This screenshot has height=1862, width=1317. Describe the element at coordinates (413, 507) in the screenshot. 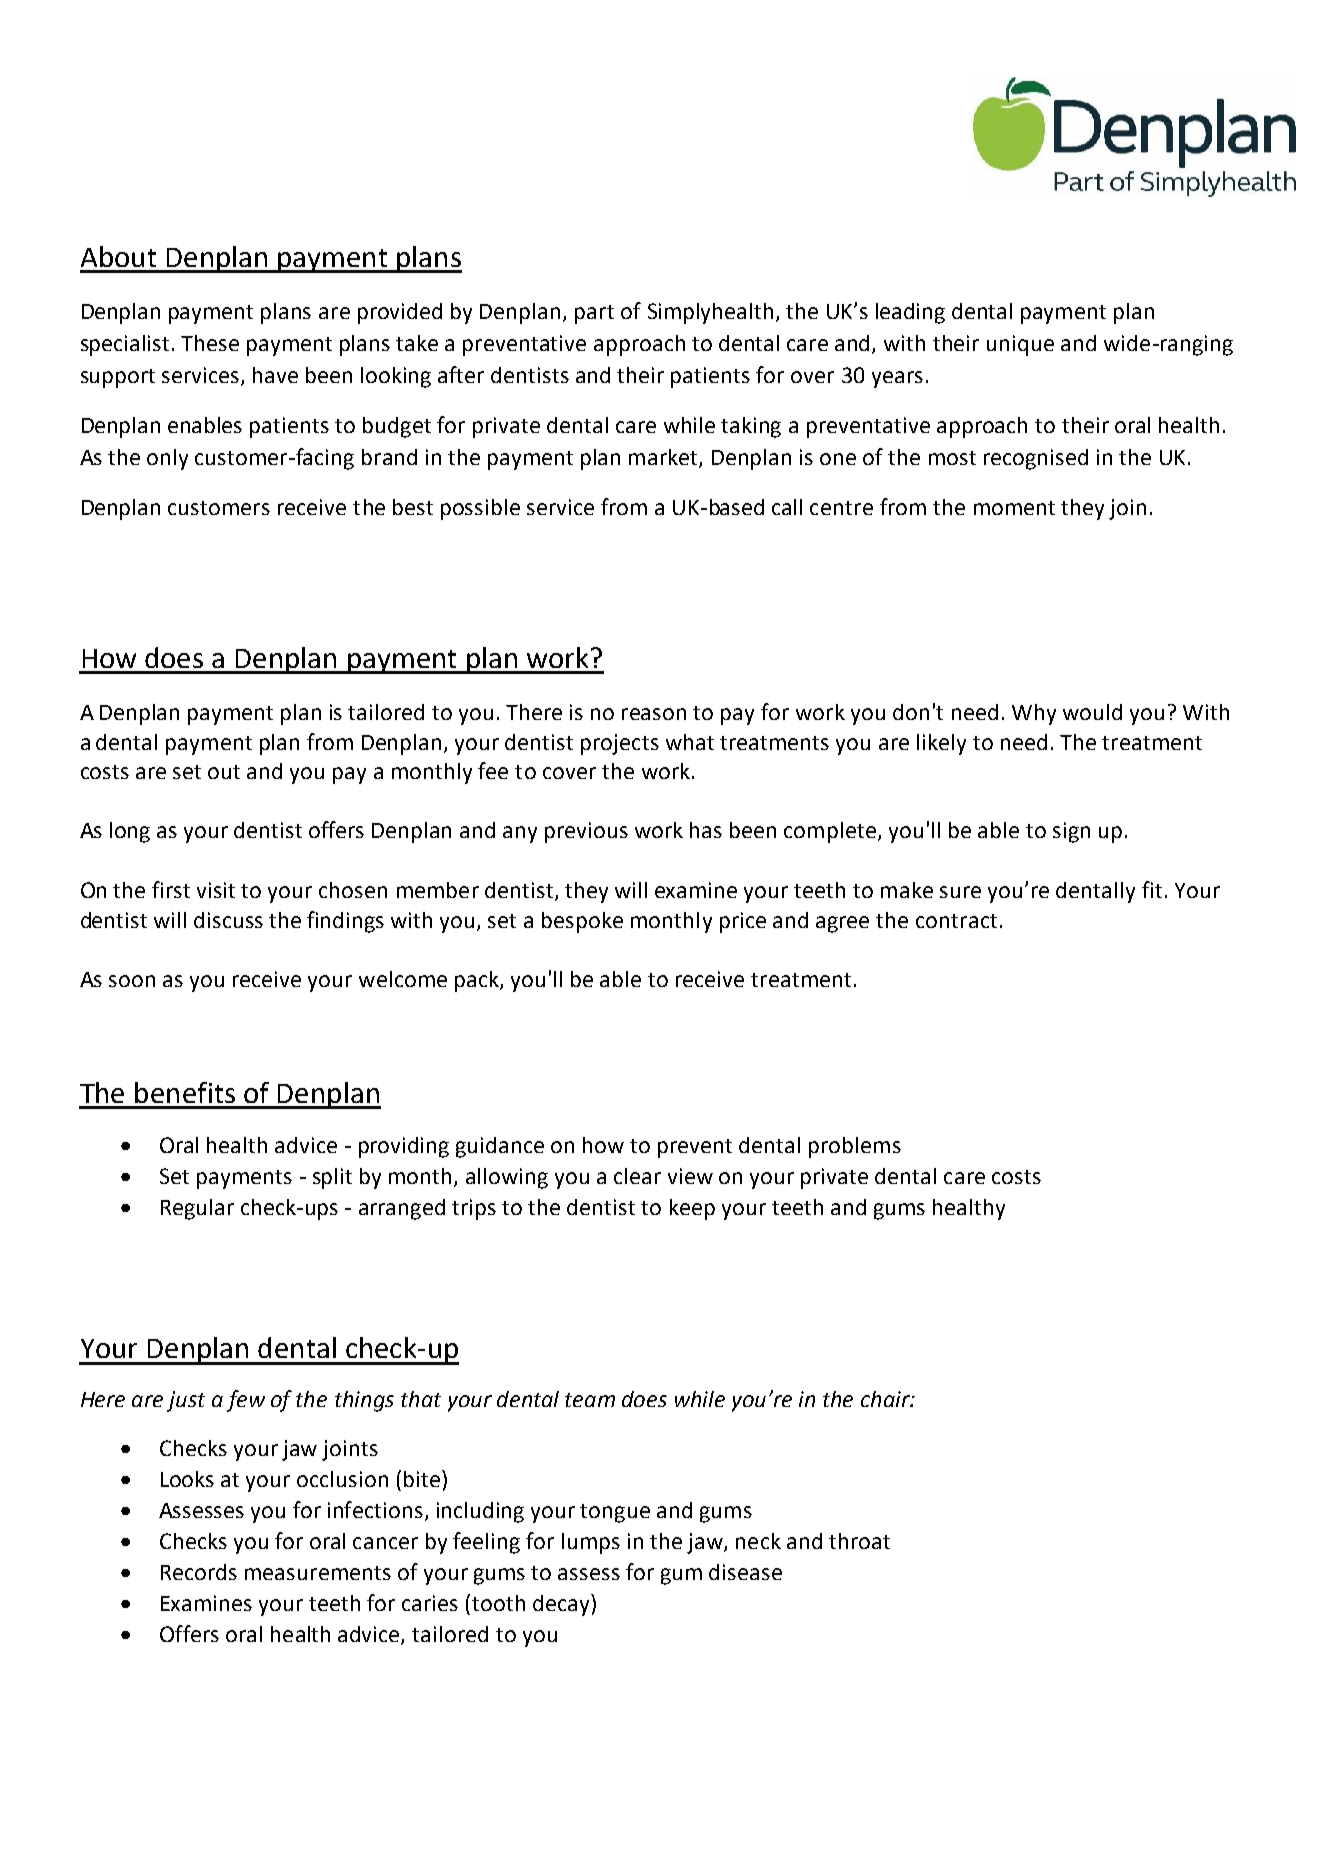

I see `best` at that location.
